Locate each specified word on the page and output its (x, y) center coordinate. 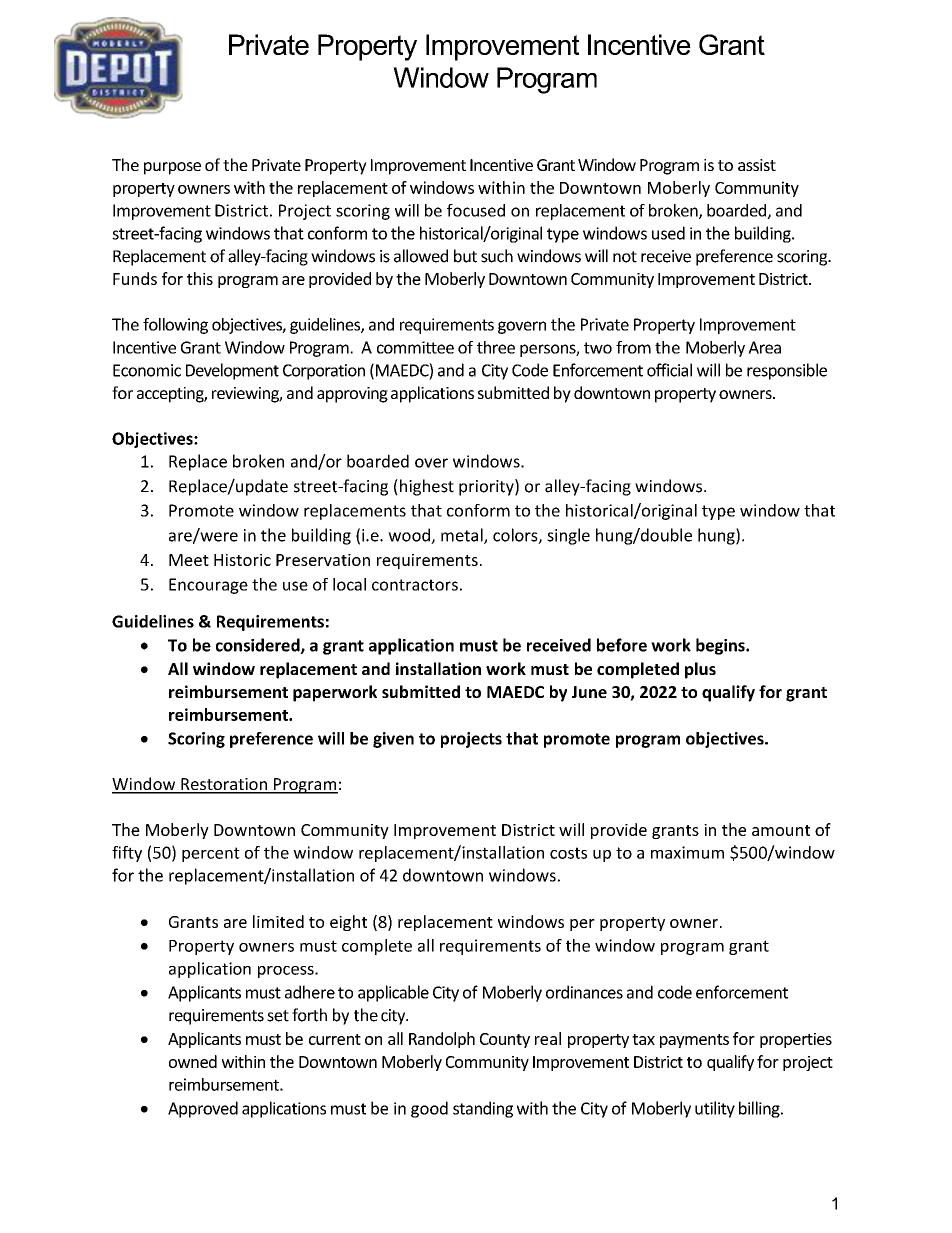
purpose (172, 168)
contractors (415, 585)
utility (715, 1109)
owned (193, 1061)
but (465, 256)
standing (483, 1109)
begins (721, 646)
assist (757, 165)
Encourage (208, 586)
